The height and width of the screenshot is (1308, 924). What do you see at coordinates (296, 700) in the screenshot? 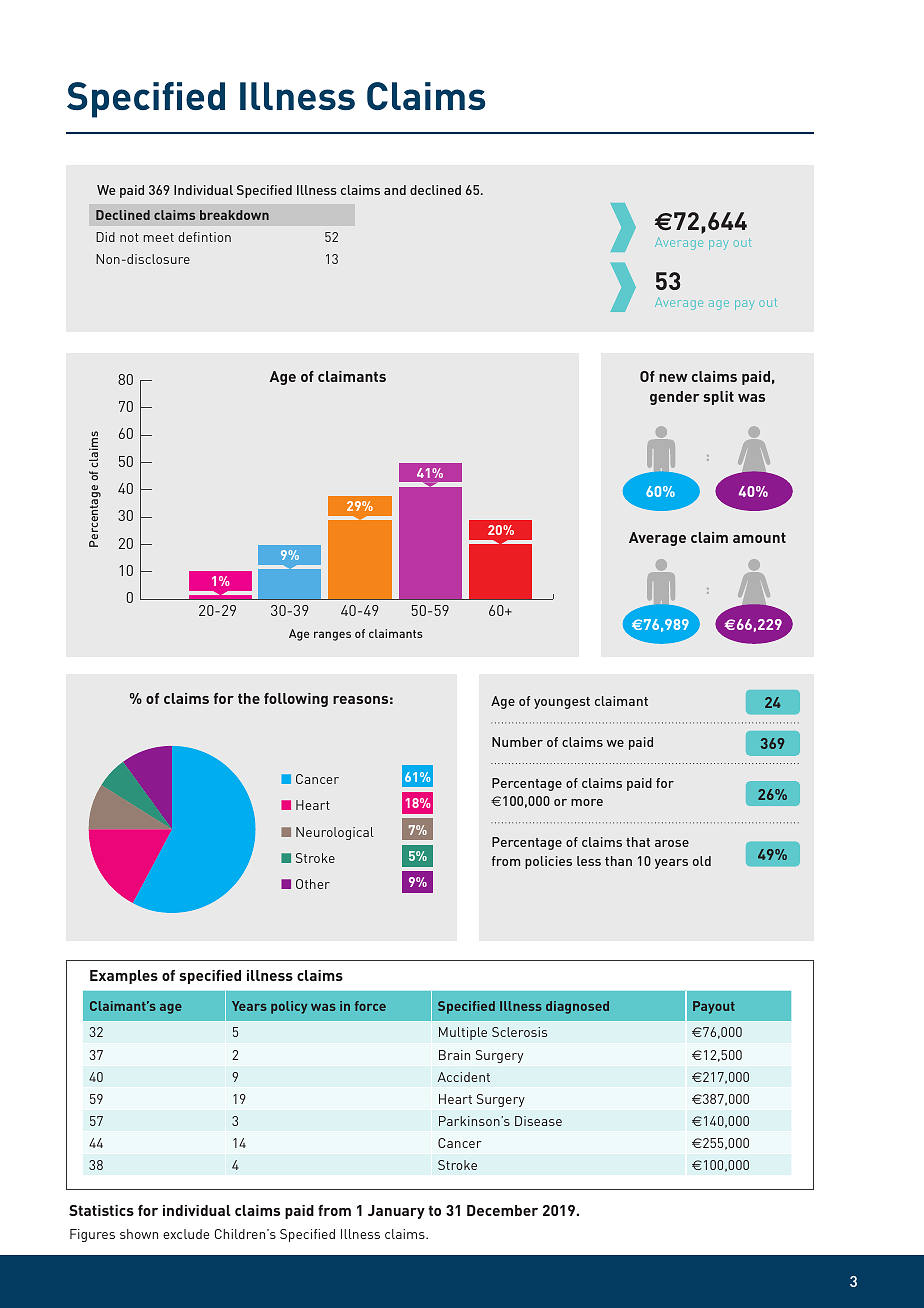
I see `following` at bounding box center [296, 700].
